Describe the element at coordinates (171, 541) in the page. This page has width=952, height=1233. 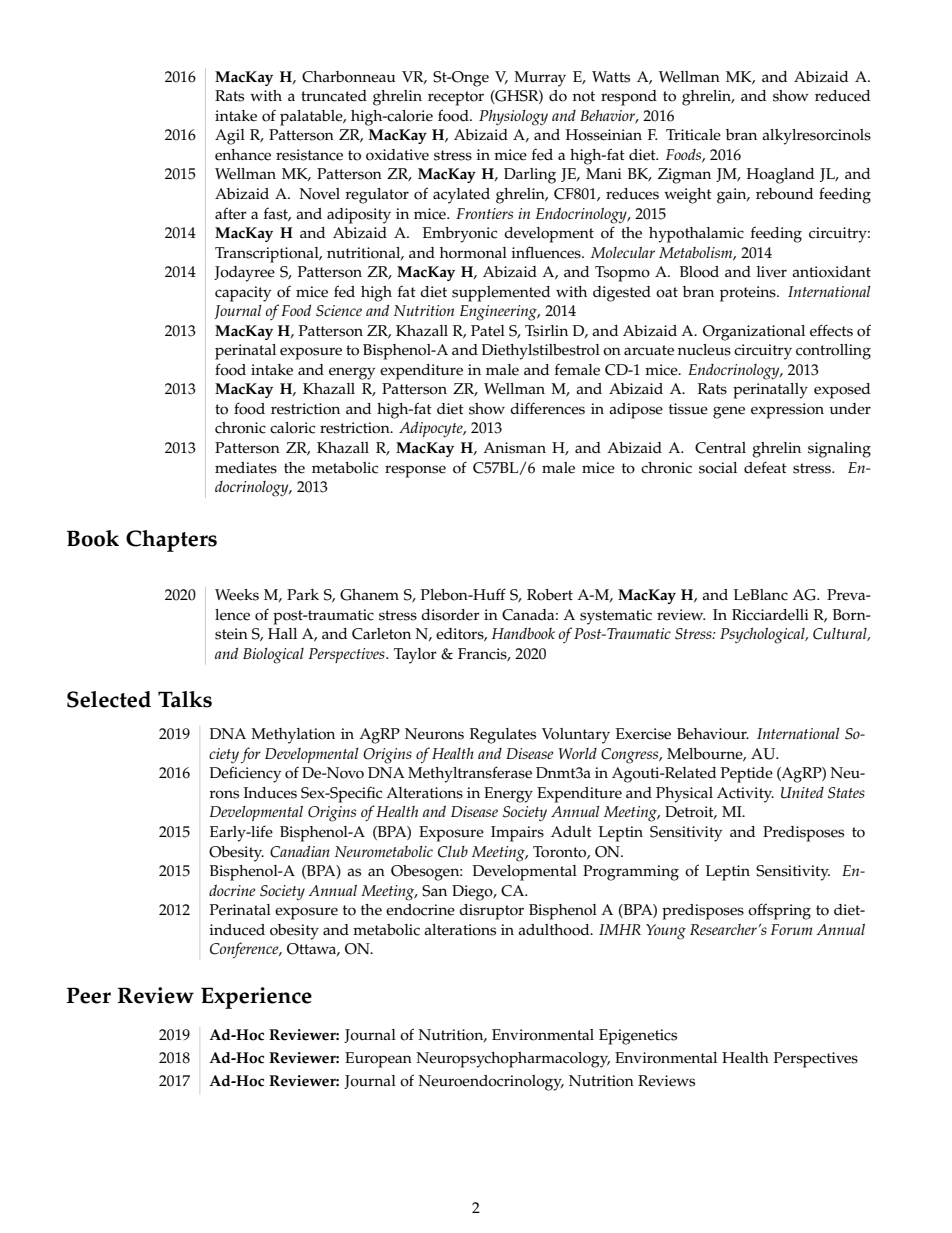
I see `Chapters` at that location.
